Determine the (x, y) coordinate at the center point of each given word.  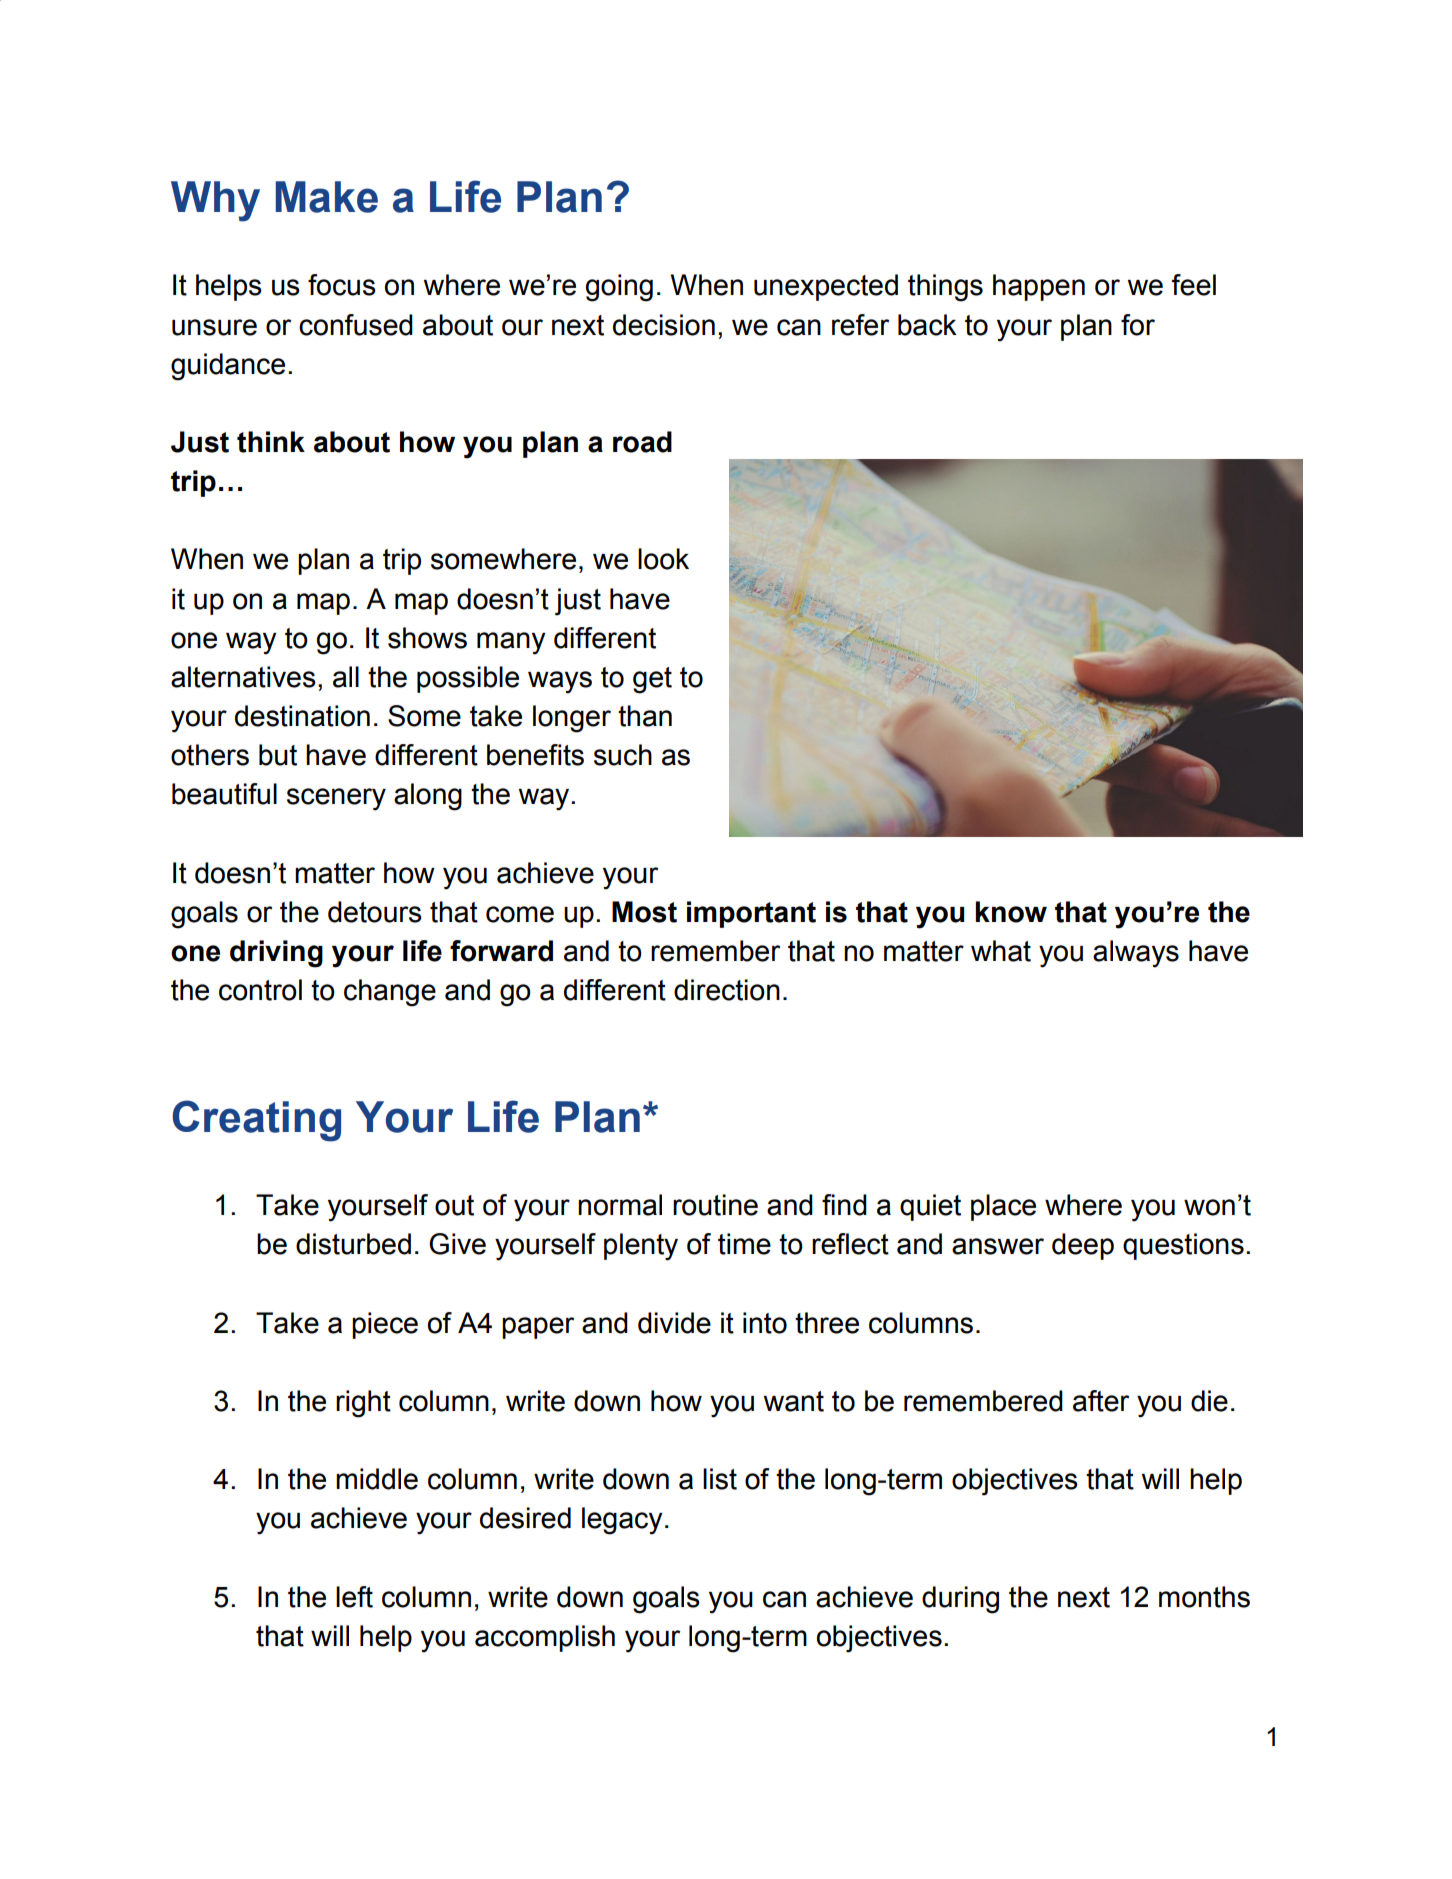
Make (326, 197)
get (652, 680)
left (354, 1597)
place (1003, 1207)
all (346, 677)
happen (1039, 287)
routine (715, 1205)
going (619, 288)
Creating (256, 1121)
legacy (622, 1521)
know (1011, 912)
